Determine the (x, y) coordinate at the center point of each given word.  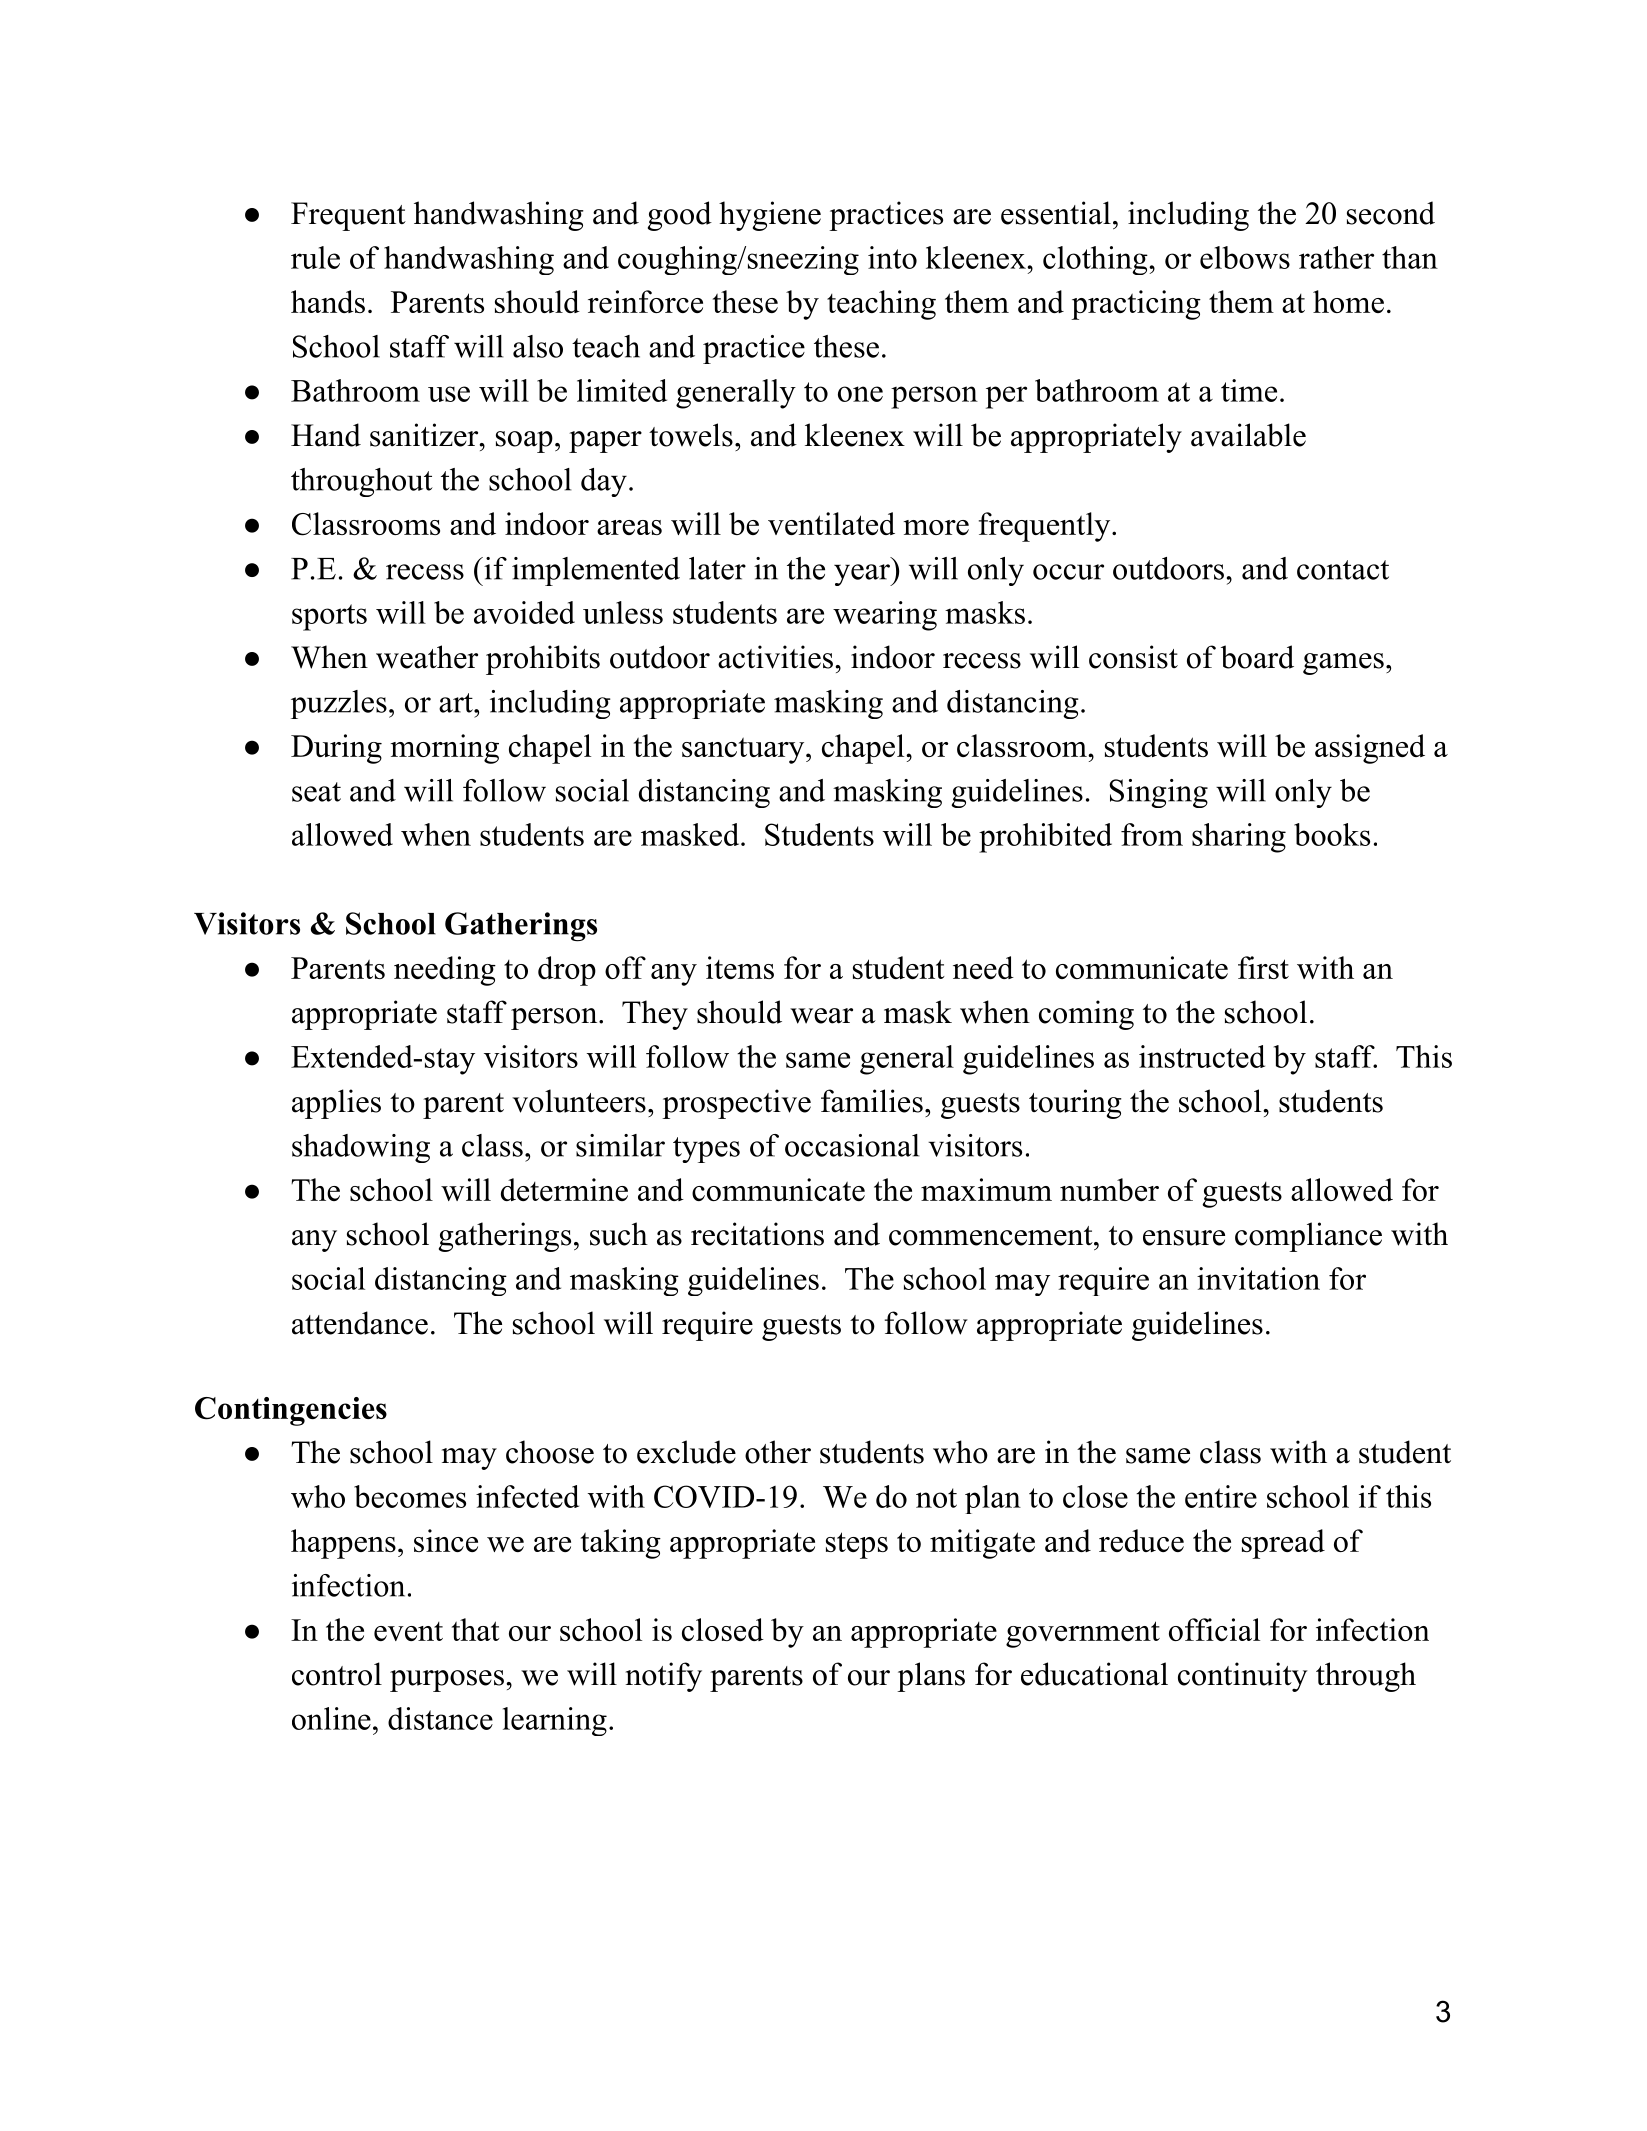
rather (1336, 257)
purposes (447, 1681)
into (892, 257)
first (1263, 967)
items (740, 967)
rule (315, 257)
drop (567, 971)
